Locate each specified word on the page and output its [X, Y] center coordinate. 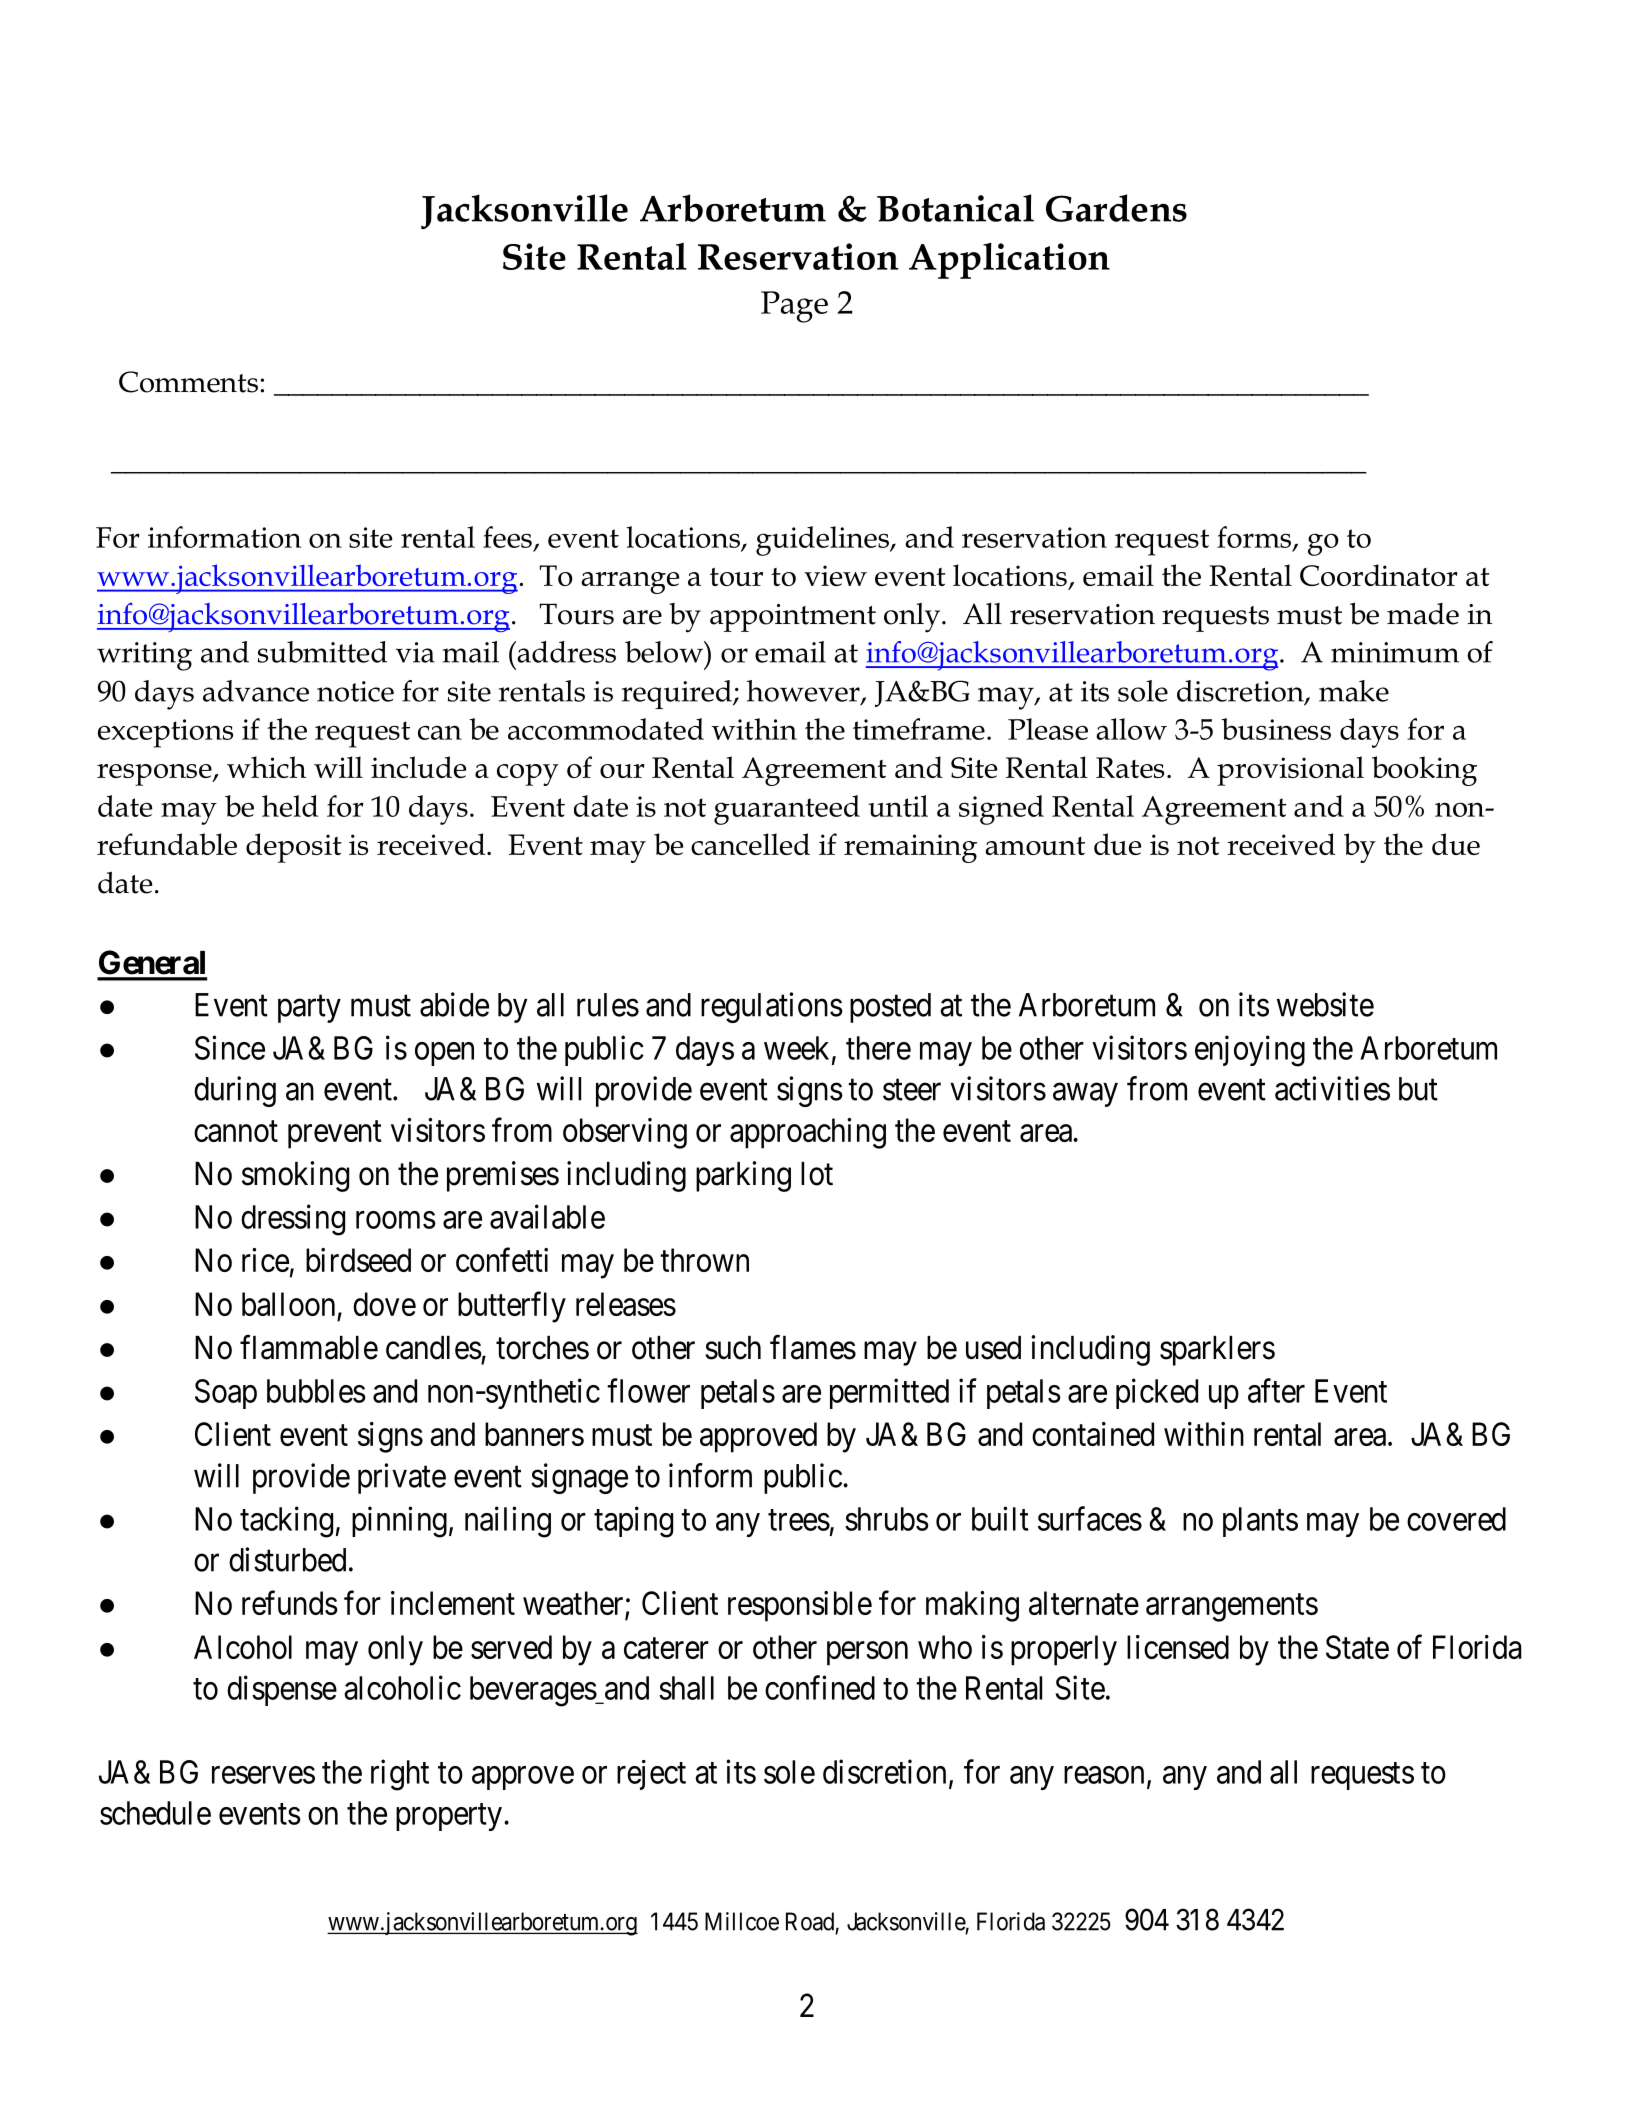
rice [265, 1260]
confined [820, 1687]
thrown [704, 1260]
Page [794, 307]
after [1276, 1390]
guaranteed [787, 810]
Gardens [1116, 208]
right [400, 1775]
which [266, 767]
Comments [188, 382]
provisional [1290, 771]
